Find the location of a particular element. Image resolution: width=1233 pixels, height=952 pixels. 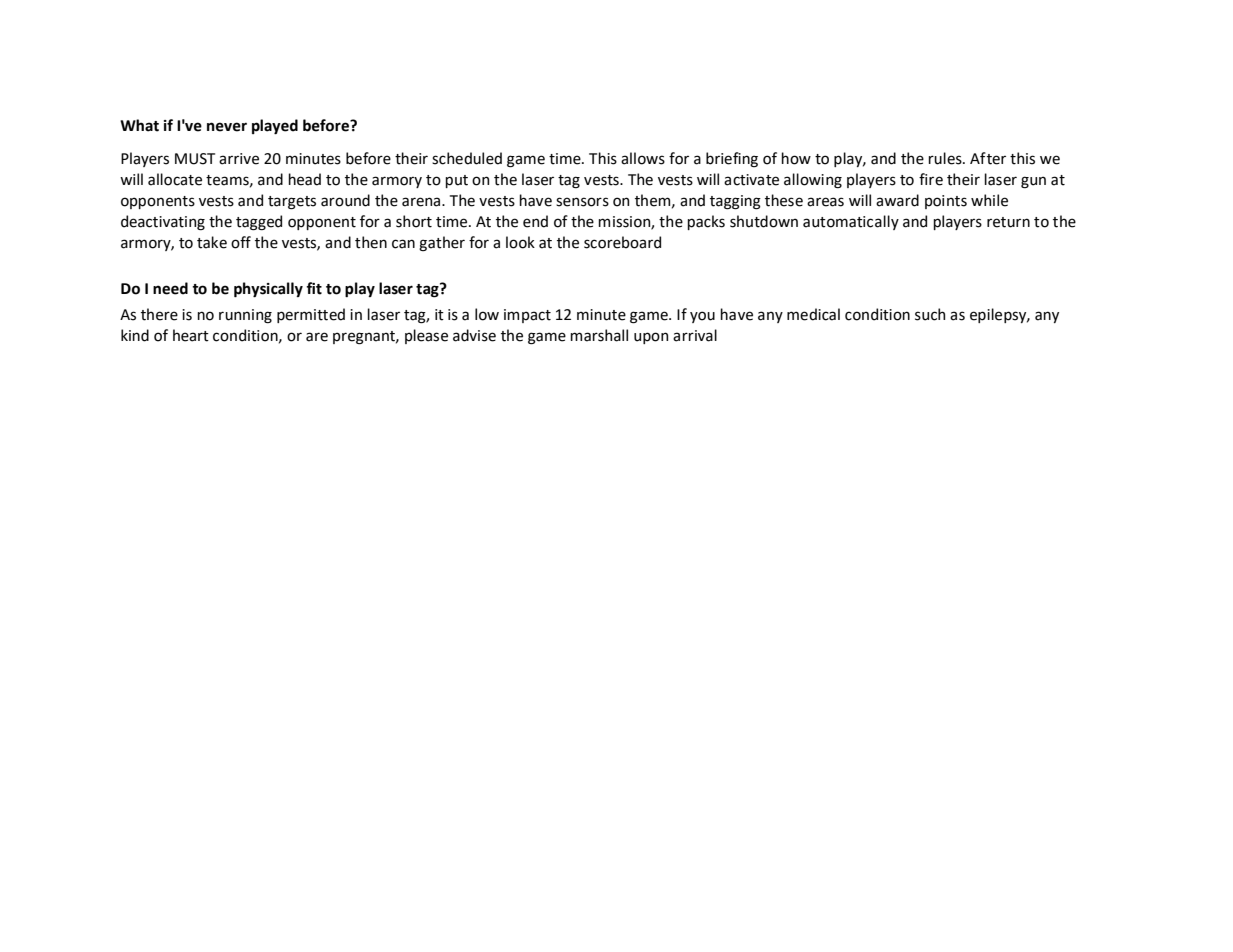

targets is located at coordinates (292, 203).
